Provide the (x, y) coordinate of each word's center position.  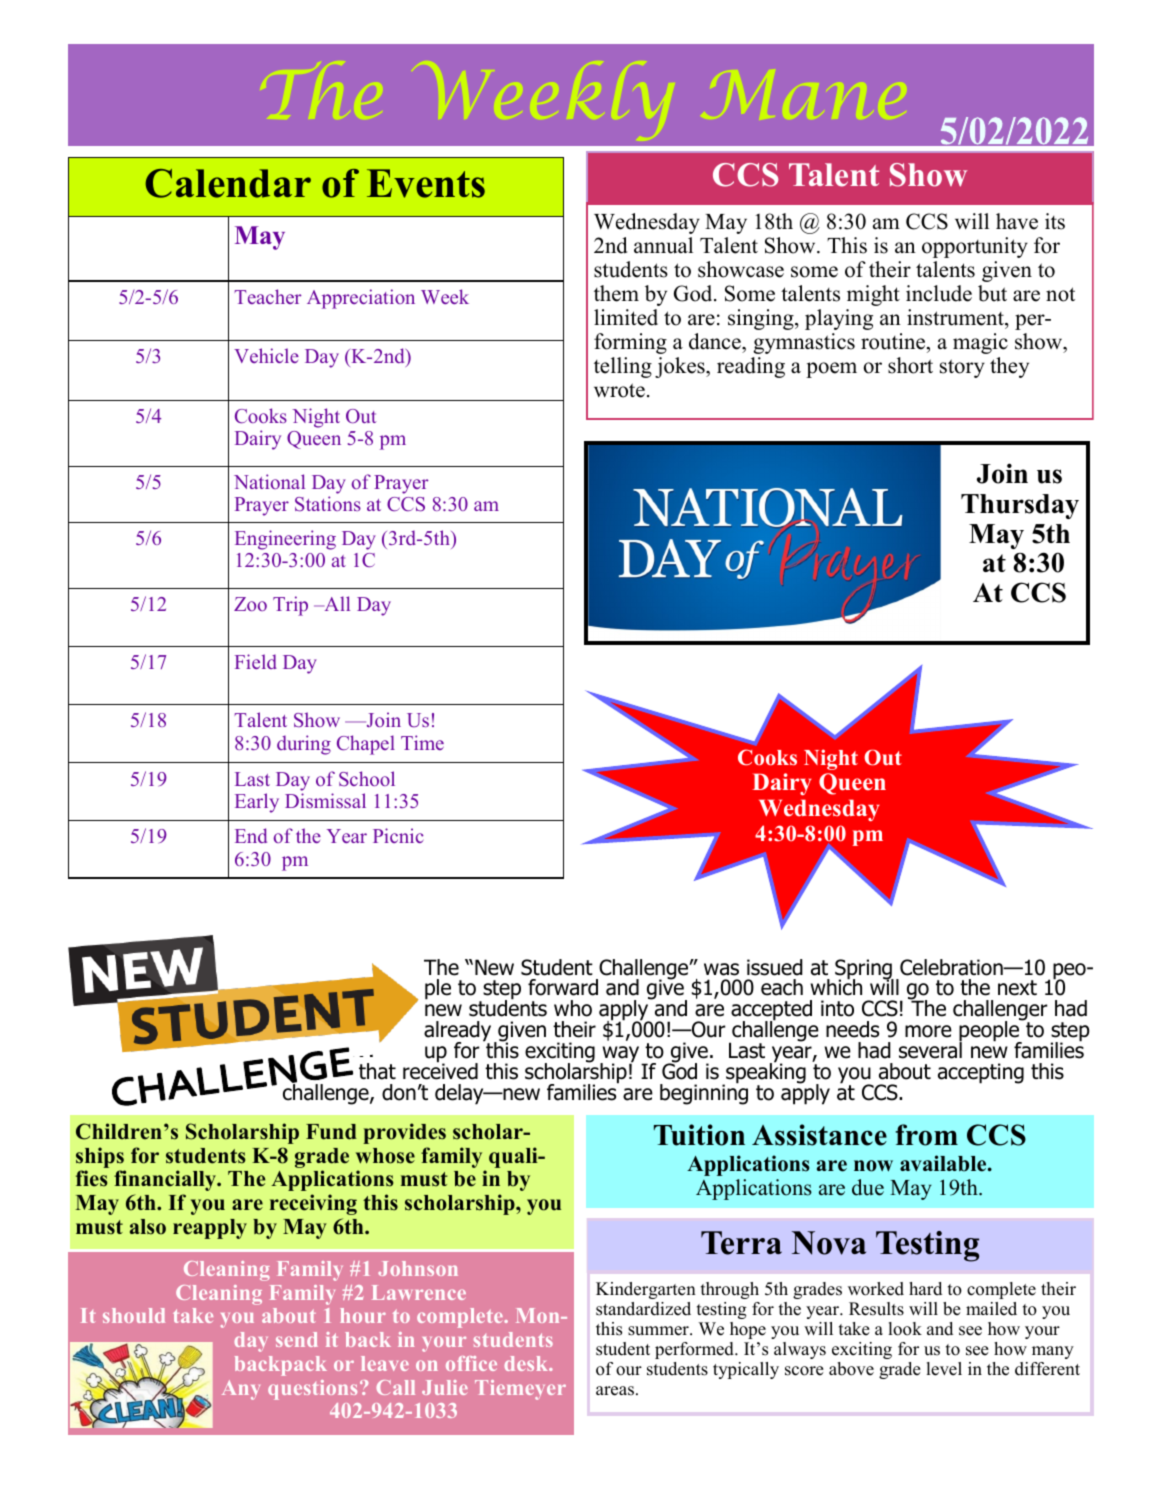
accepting (981, 1073)
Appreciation (361, 299)
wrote (619, 390)
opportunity (975, 247)
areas (615, 1391)
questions (312, 1390)
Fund (331, 1132)
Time (422, 742)
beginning (704, 1093)
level (944, 1369)
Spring (864, 970)
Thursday (1020, 506)
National (269, 481)
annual (663, 245)
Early (257, 803)
